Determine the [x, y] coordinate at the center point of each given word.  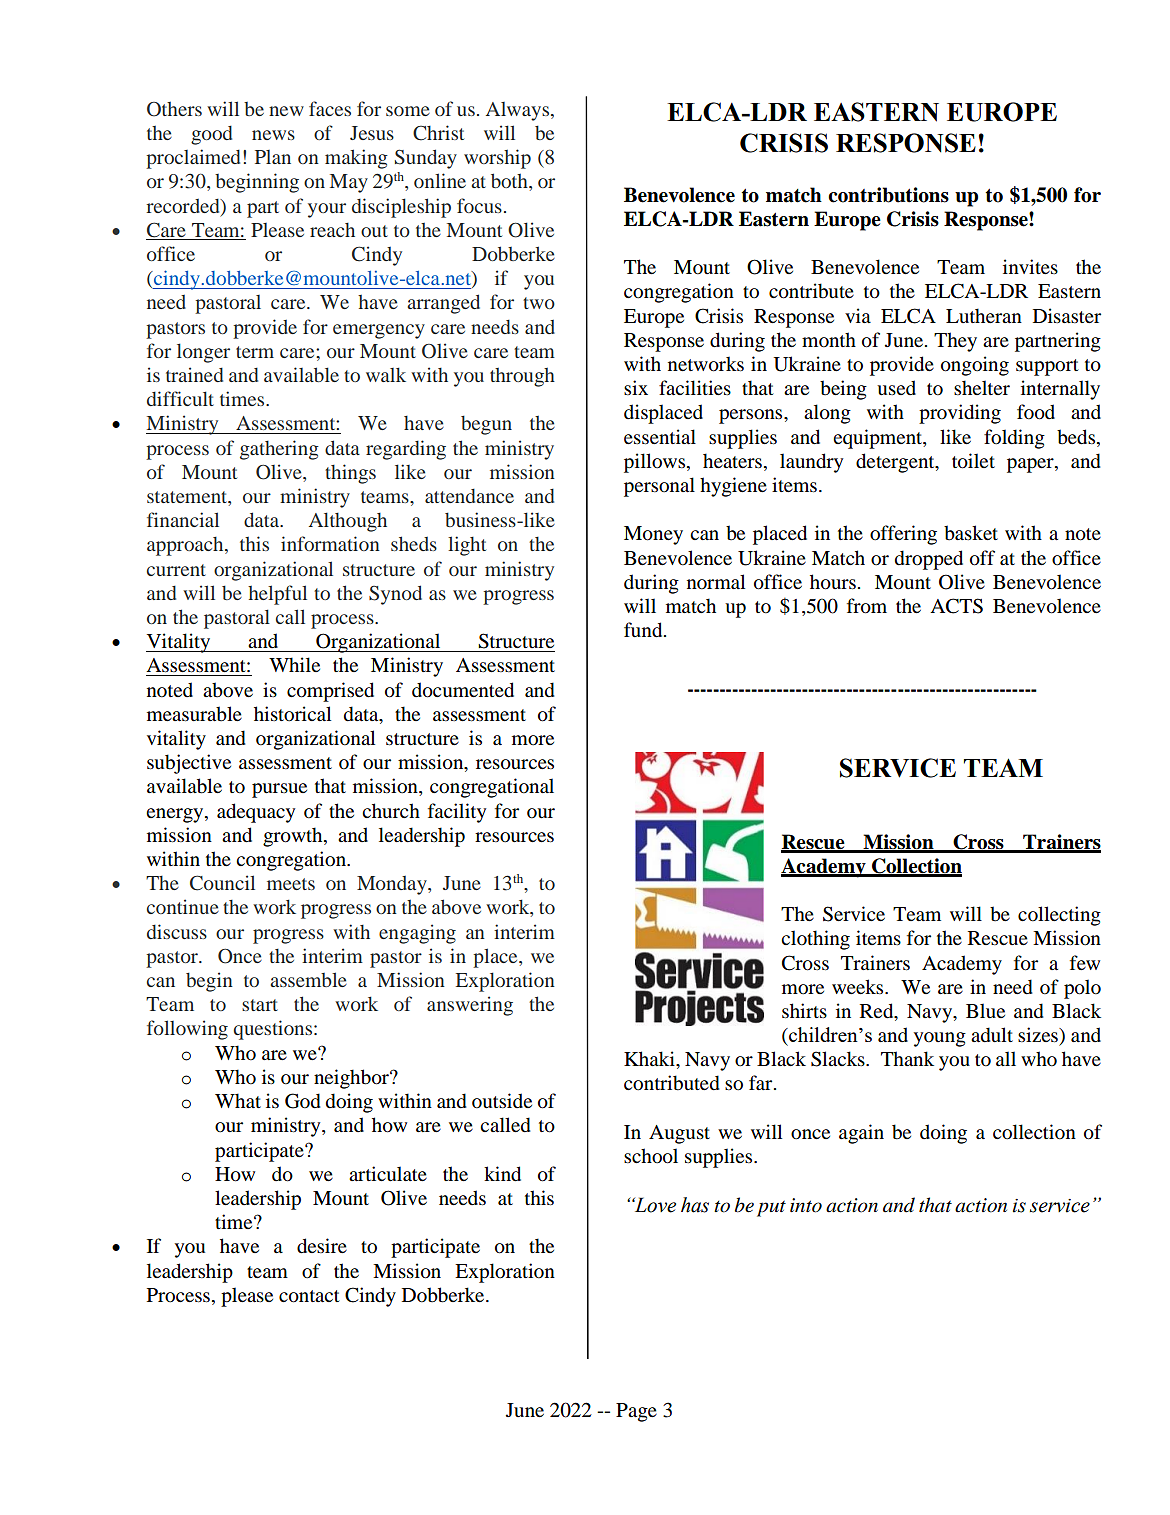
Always [519, 111]
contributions [888, 195]
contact [309, 1296]
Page [636, 1412]
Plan [273, 157]
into [806, 1205]
